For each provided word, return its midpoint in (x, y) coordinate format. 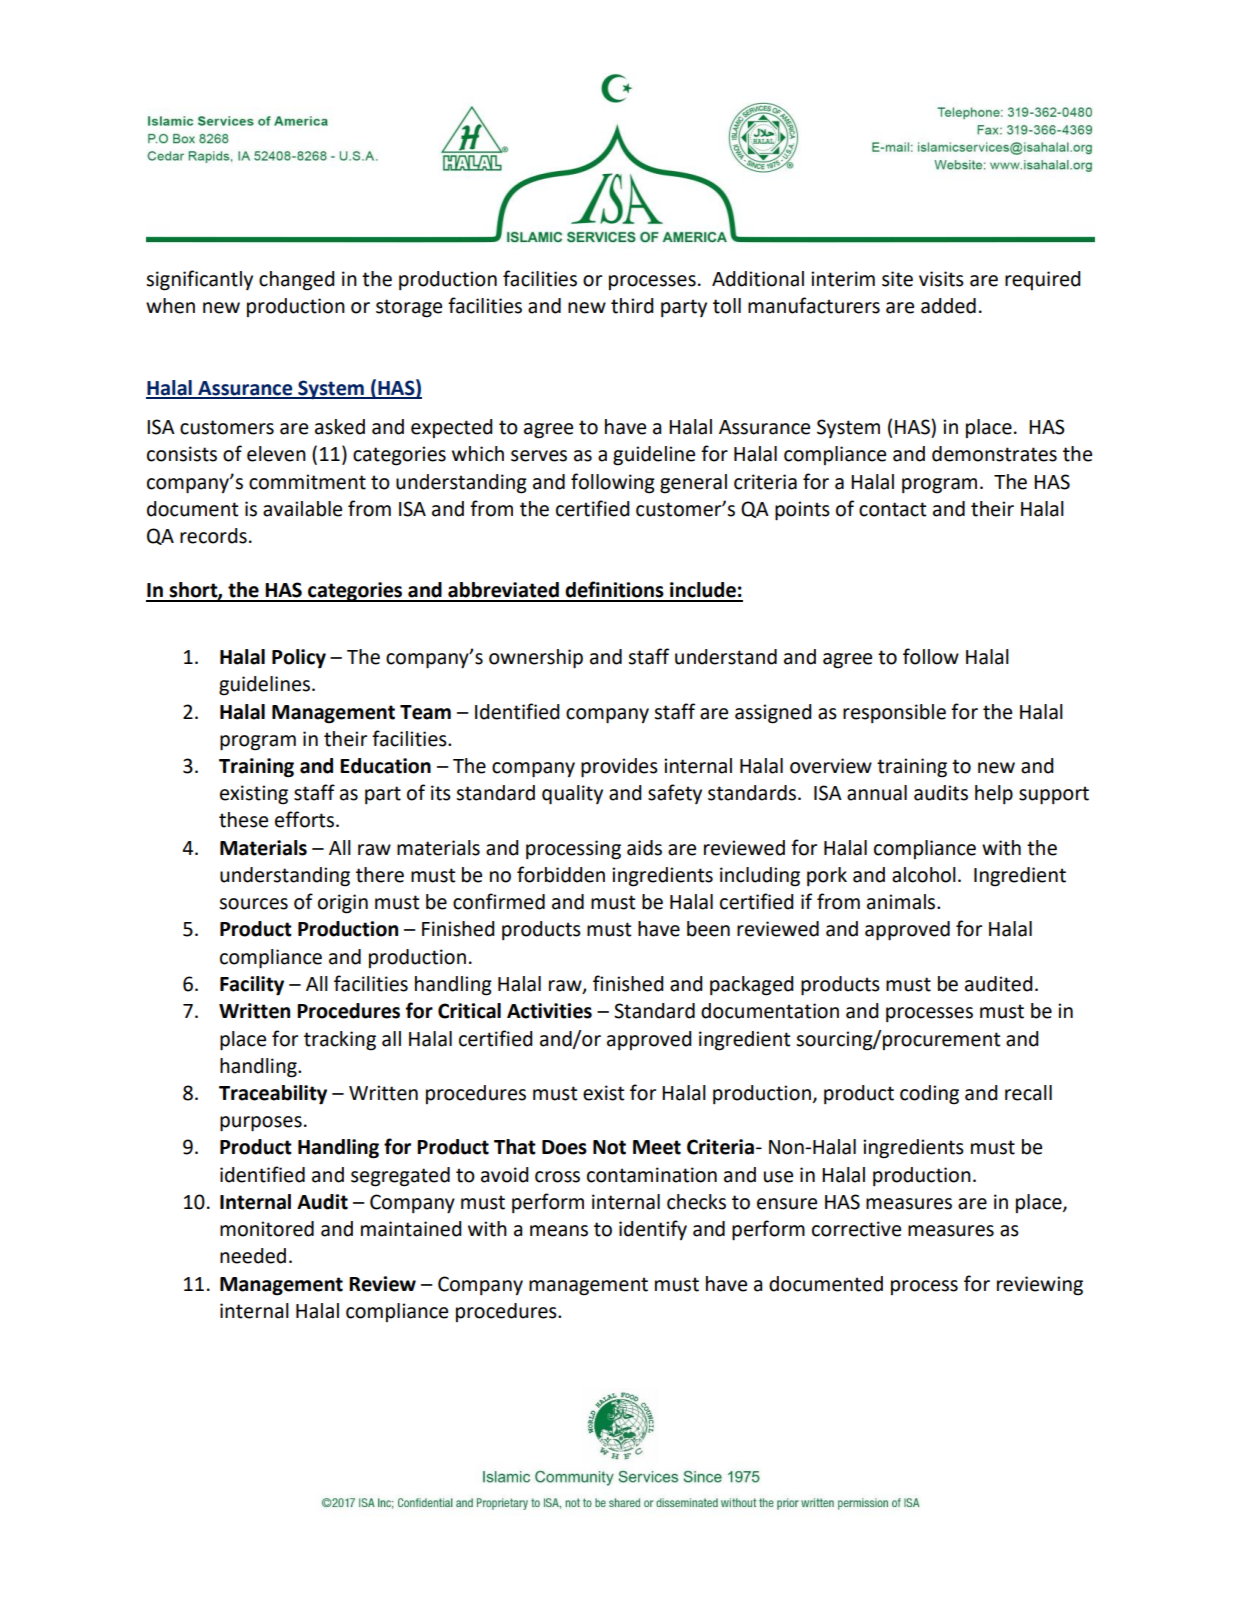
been (708, 929)
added (948, 306)
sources (253, 904)
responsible (894, 713)
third (632, 306)
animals (902, 902)
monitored (267, 1229)
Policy (299, 659)
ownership (536, 659)
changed (297, 281)
